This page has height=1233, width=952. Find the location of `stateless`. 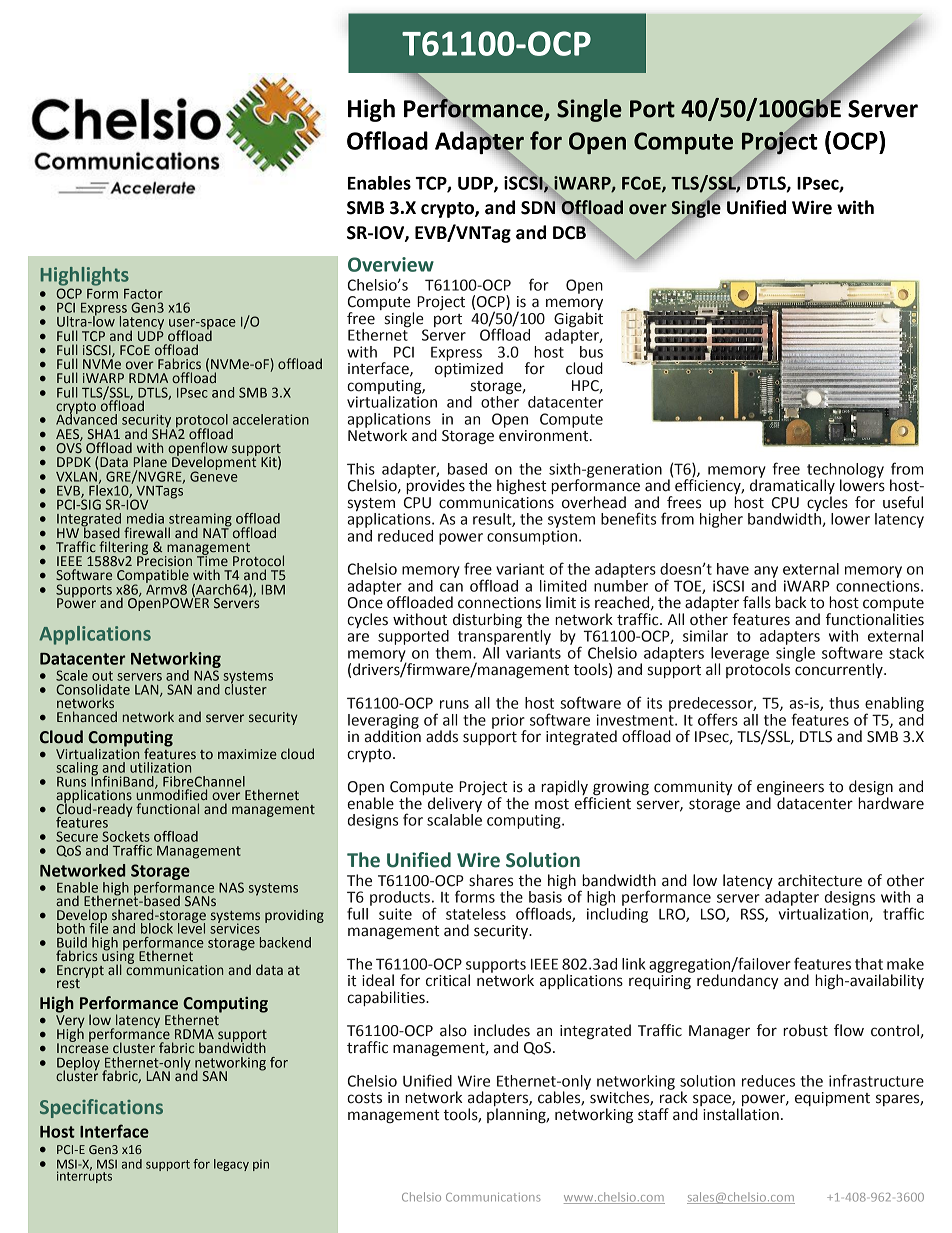

stateless is located at coordinates (476, 914).
